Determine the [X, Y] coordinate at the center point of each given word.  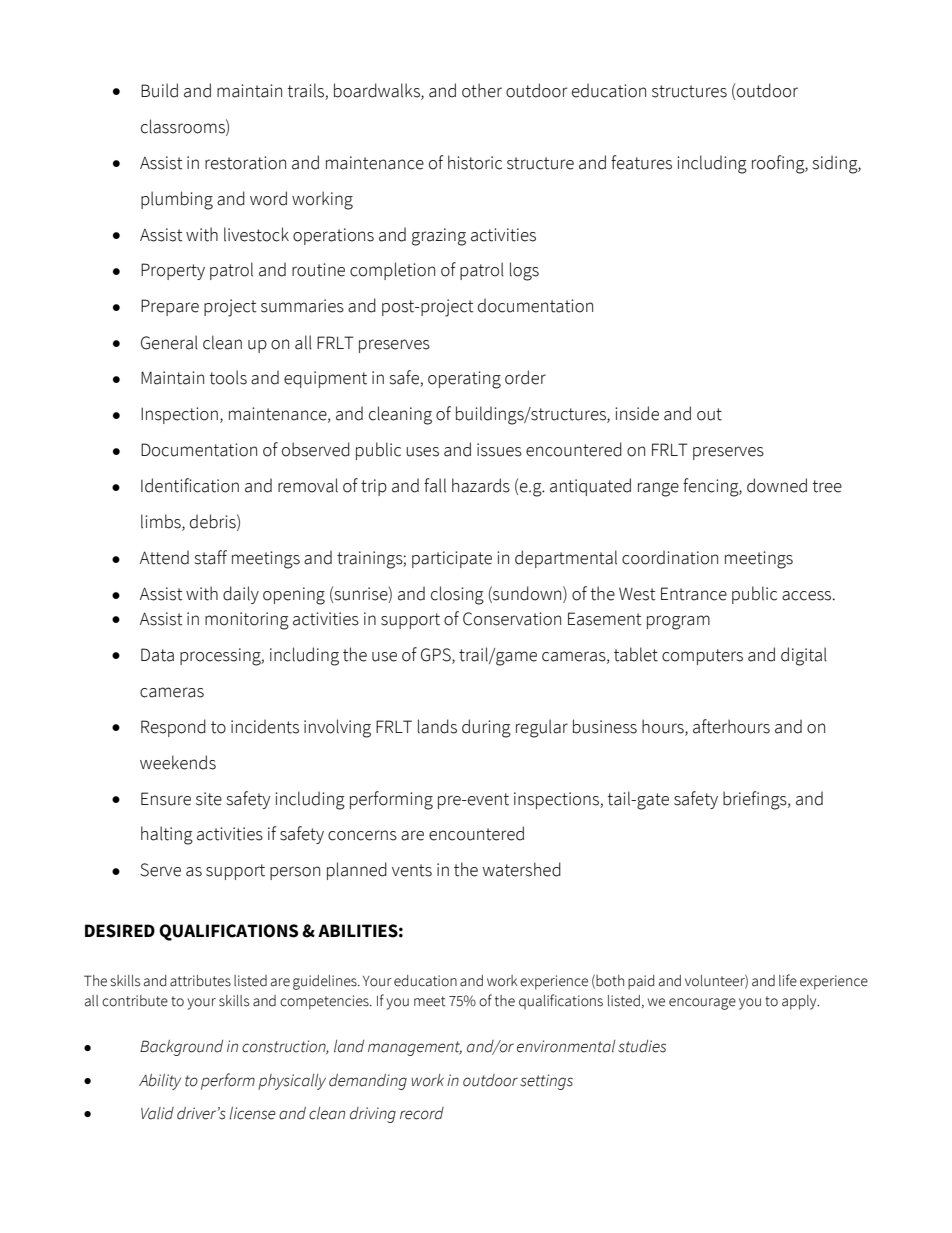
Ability [160, 1082]
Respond [173, 728]
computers [702, 657]
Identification [190, 485]
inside [637, 413]
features [641, 162]
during [486, 728]
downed [777, 485]
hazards [481, 485]
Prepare [170, 307]
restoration [245, 163]
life [788, 980]
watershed [522, 869]
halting [167, 835]
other [482, 90]
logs [524, 271]
